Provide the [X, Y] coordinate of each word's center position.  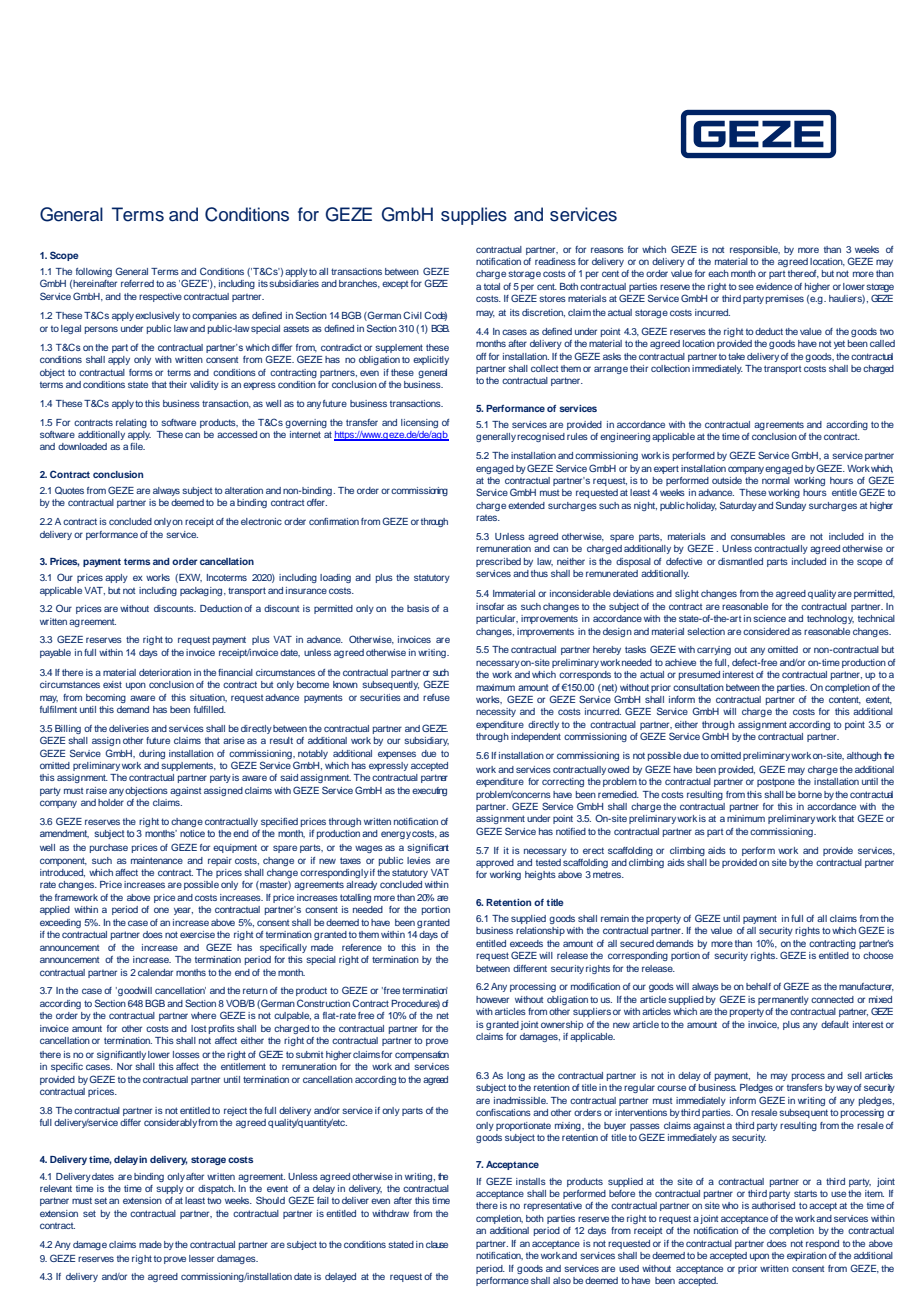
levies [419, 860]
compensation [422, 1055]
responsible [755, 250]
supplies [474, 216]
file [137, 446]
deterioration [165, 672]
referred [137, 283]
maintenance [157, 860]
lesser [201, 1258]
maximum [495, 687]
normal [776, 480]
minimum [746, 818]
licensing [419, 423]
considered [766, 631]
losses [186, 1054]
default [835, 1024]
